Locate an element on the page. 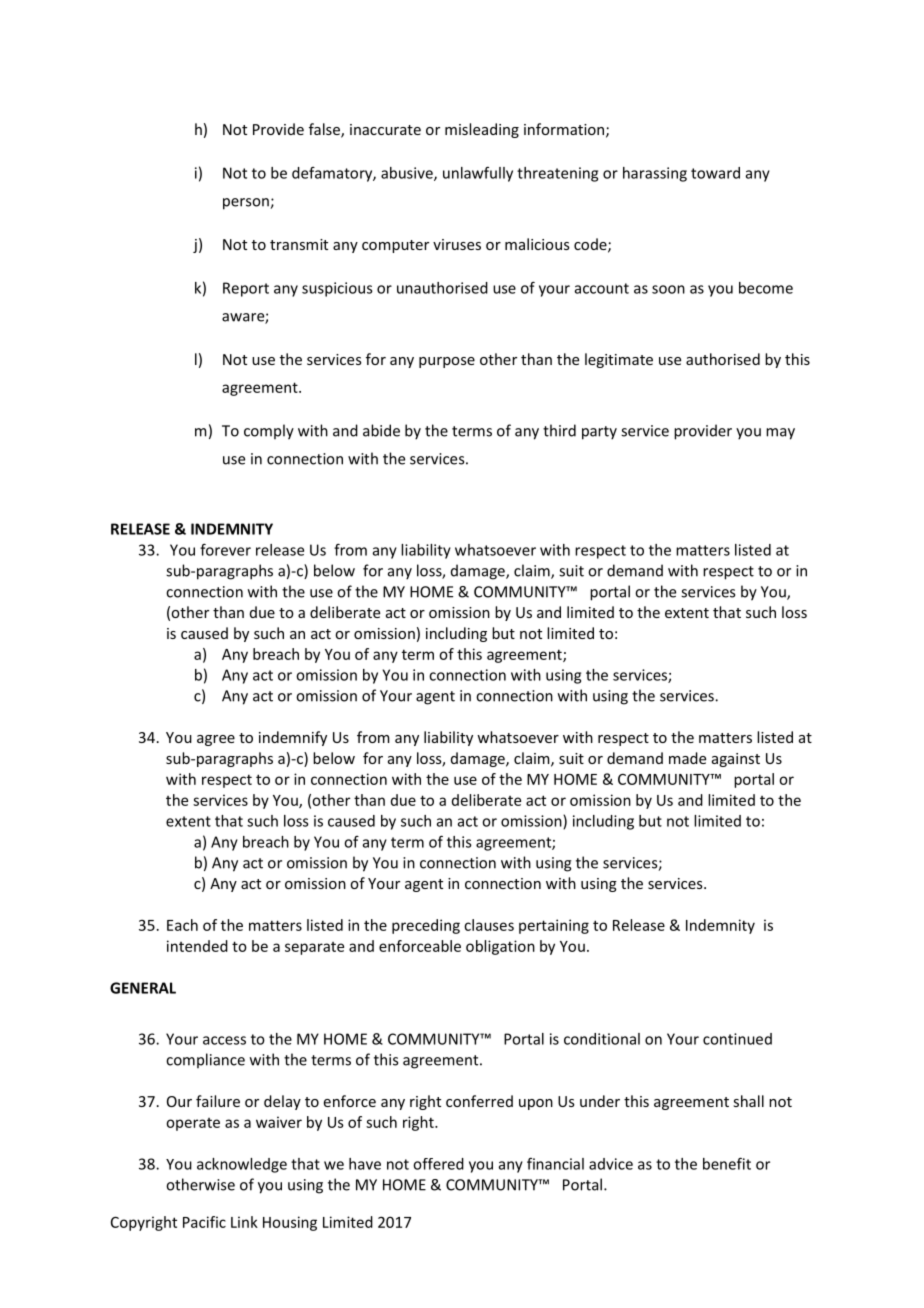 The height and width of the image is (1308, 924). toward is located at coordinates (715, 173).
